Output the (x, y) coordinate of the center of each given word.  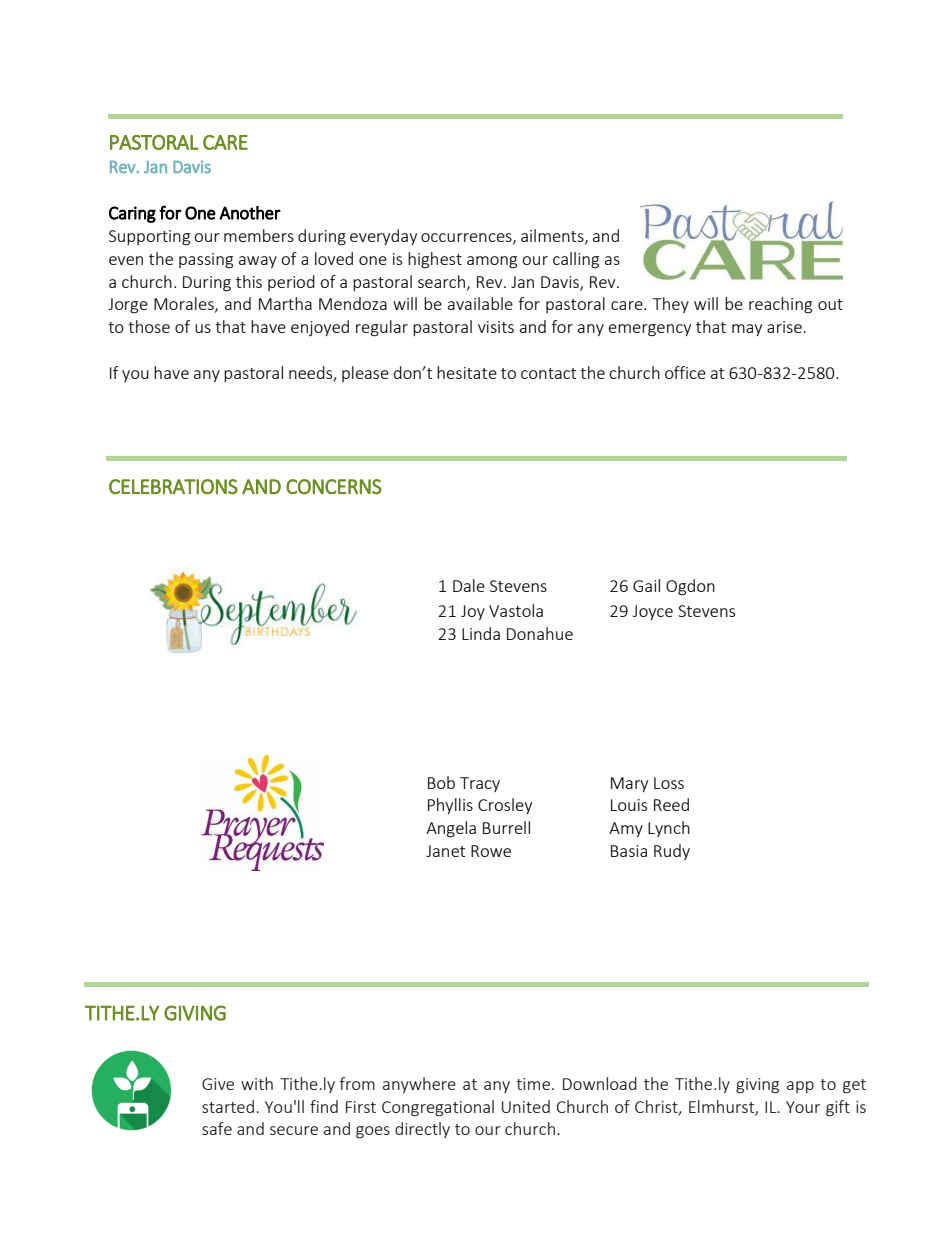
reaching (780, 305)
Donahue (540, 633)
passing (206, 261)
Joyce (653, 612)
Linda (481, 633)
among (492, 262)
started (228, 1106)
